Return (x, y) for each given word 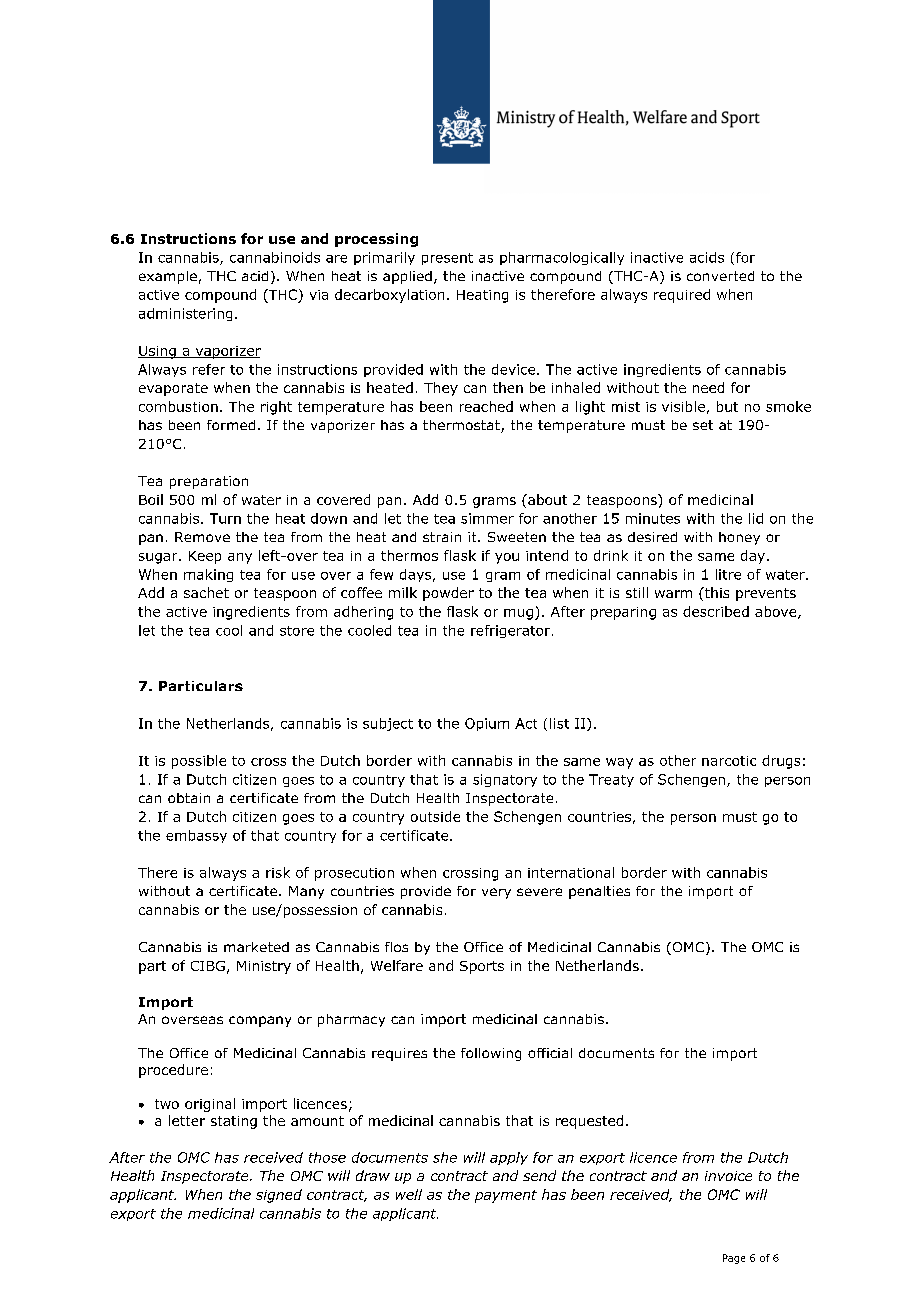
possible (199, 762)
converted (720, 276)
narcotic (729, 761)
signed (279, 1196)
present (447, 259)
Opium (487, 724)
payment (506, 1196)
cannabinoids (275, 257)
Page (734, 1259)
